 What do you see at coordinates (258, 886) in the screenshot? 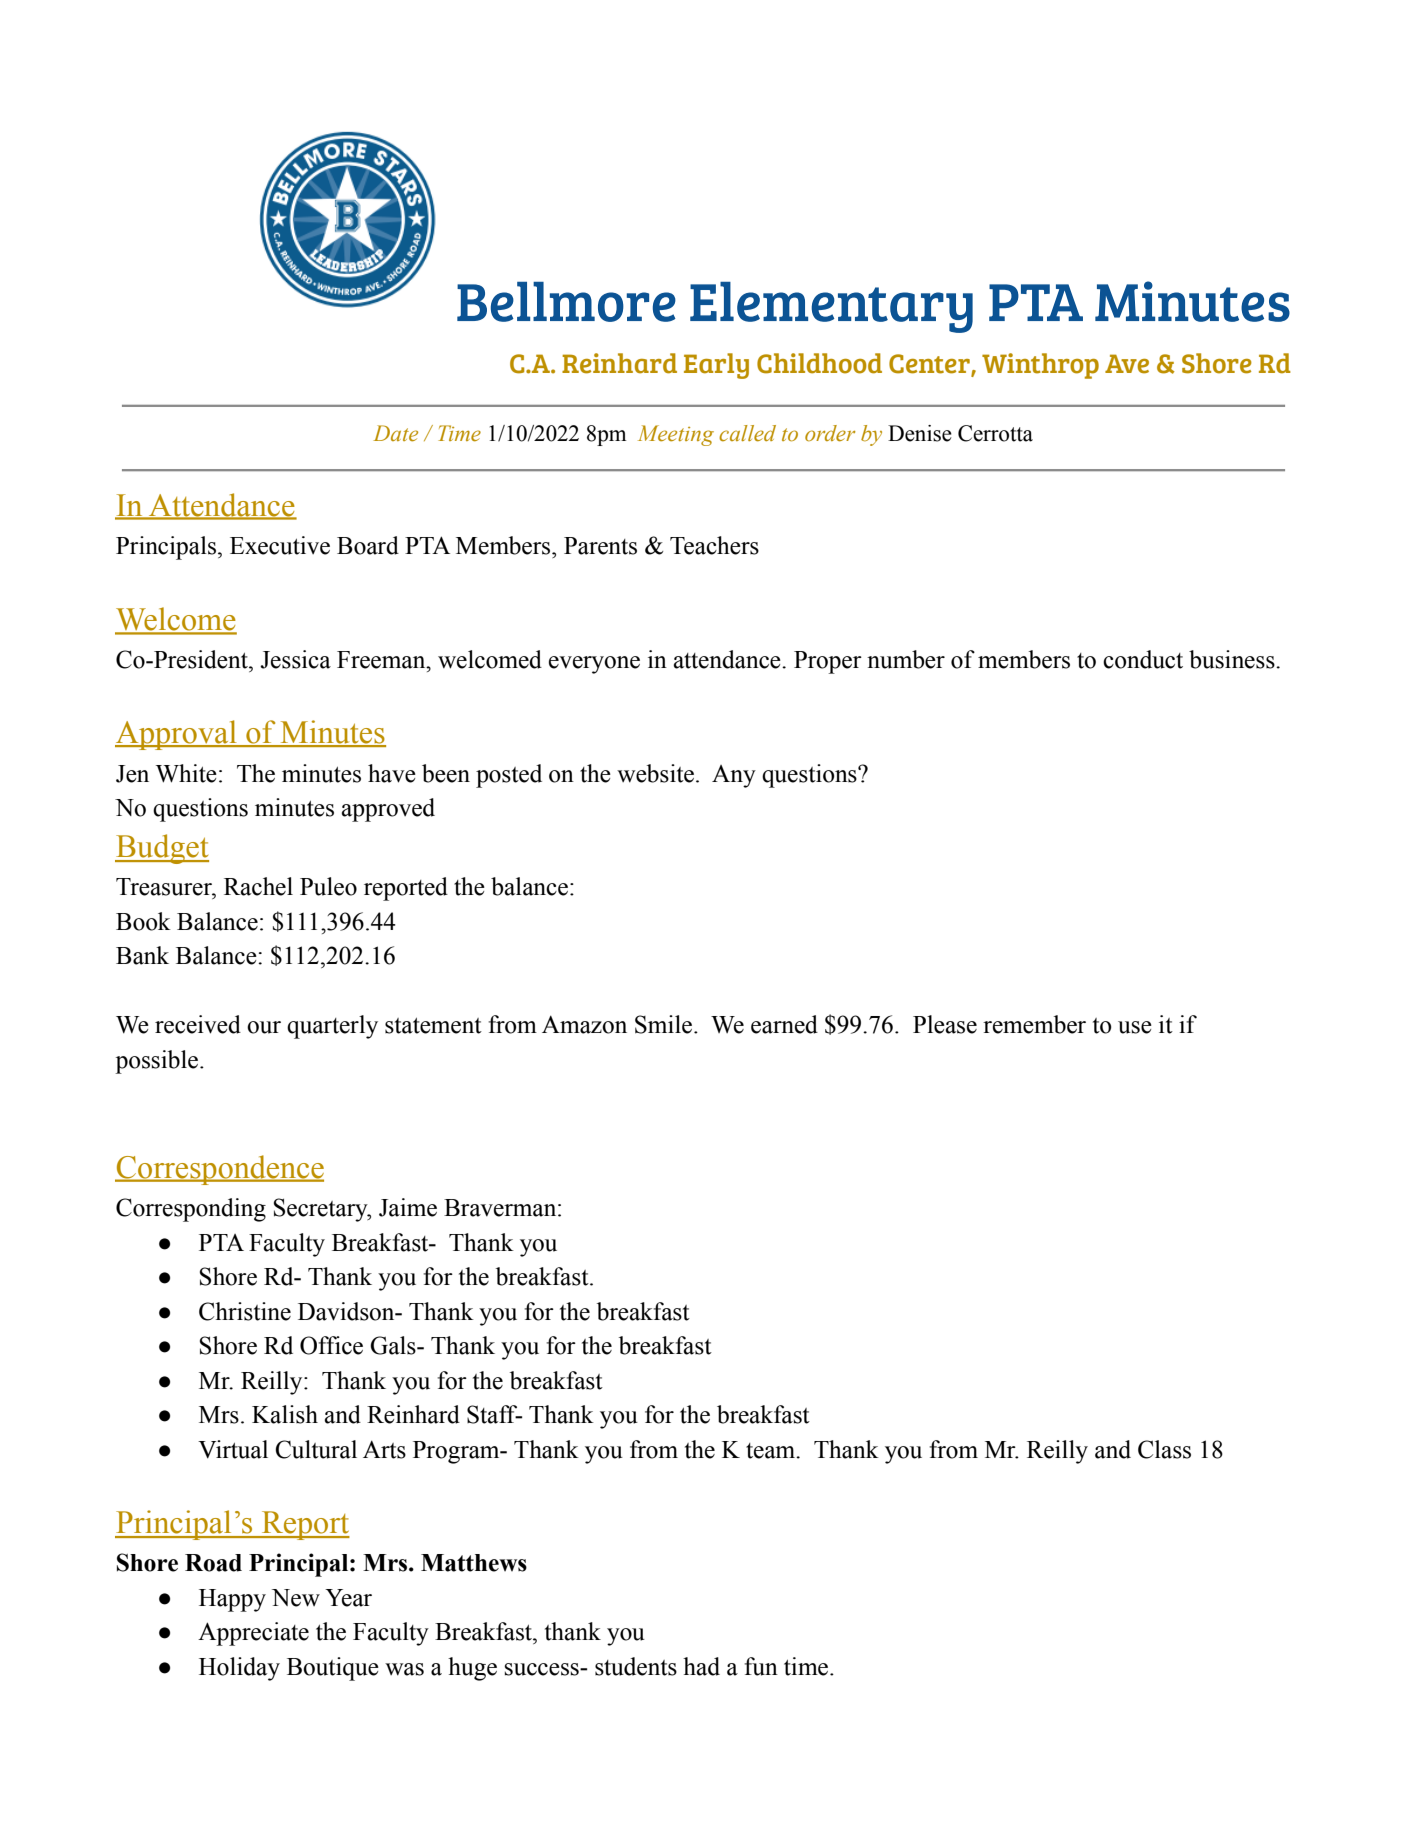
I see `Rachel` at bounding box center [258, 886].
